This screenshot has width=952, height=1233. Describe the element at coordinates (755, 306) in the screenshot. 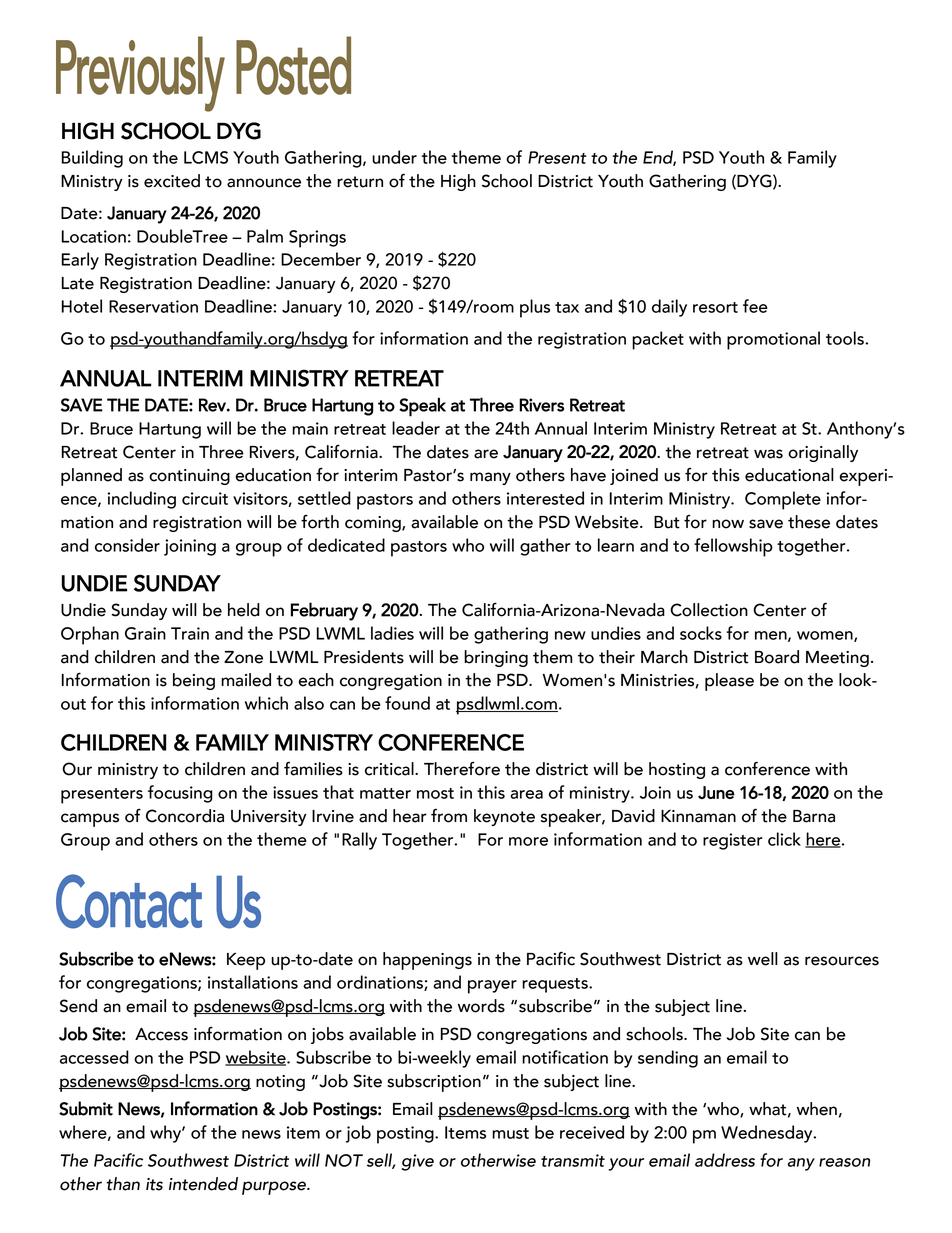

I see `fee` at that location.
